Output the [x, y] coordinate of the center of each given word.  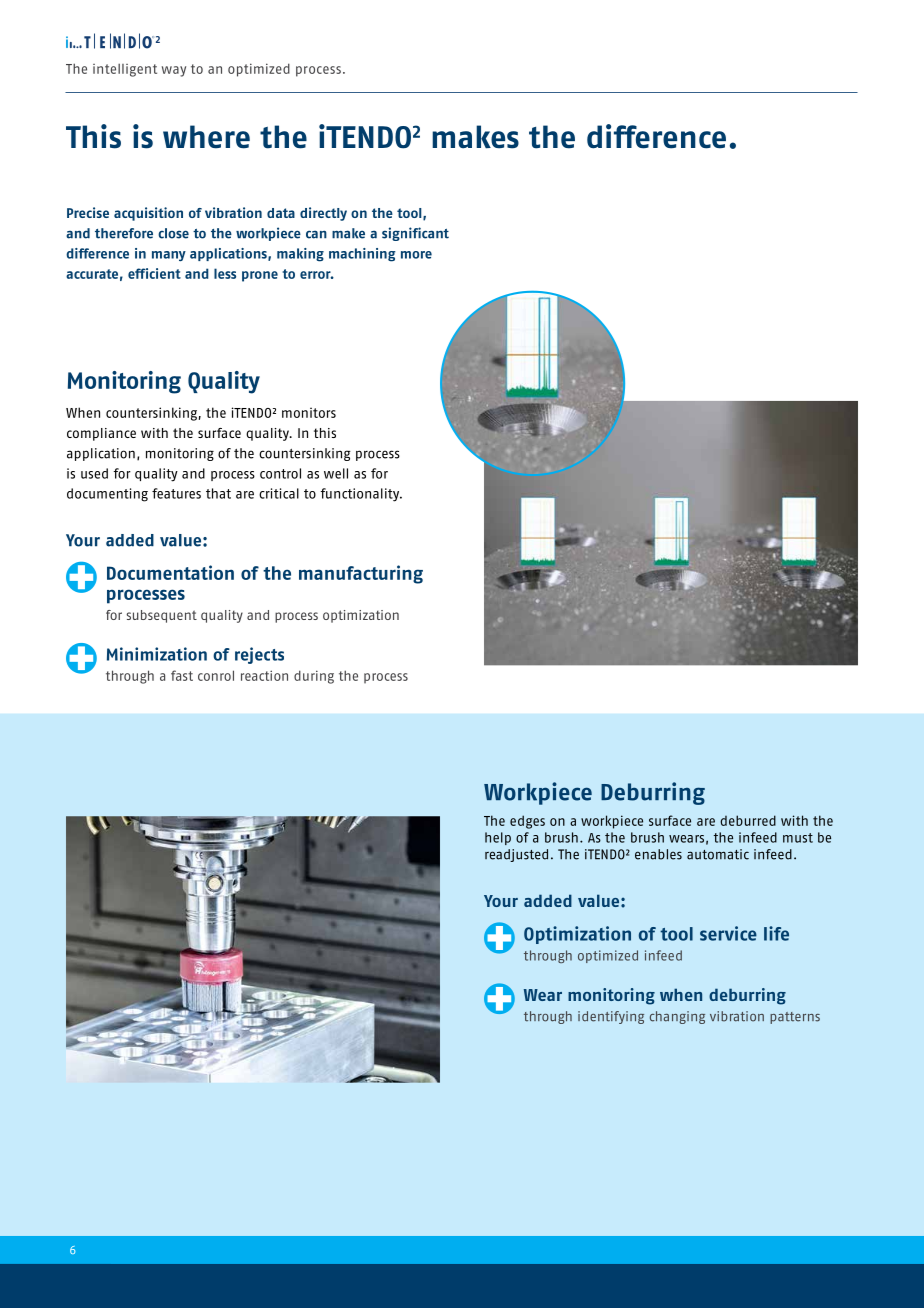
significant [415, 234]
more [416, 255]
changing [677, 1017]
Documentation [170, 572]
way [174, 71]
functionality [361, 495]
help [498, 838]
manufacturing [361, 574]
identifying [611, 1017]
